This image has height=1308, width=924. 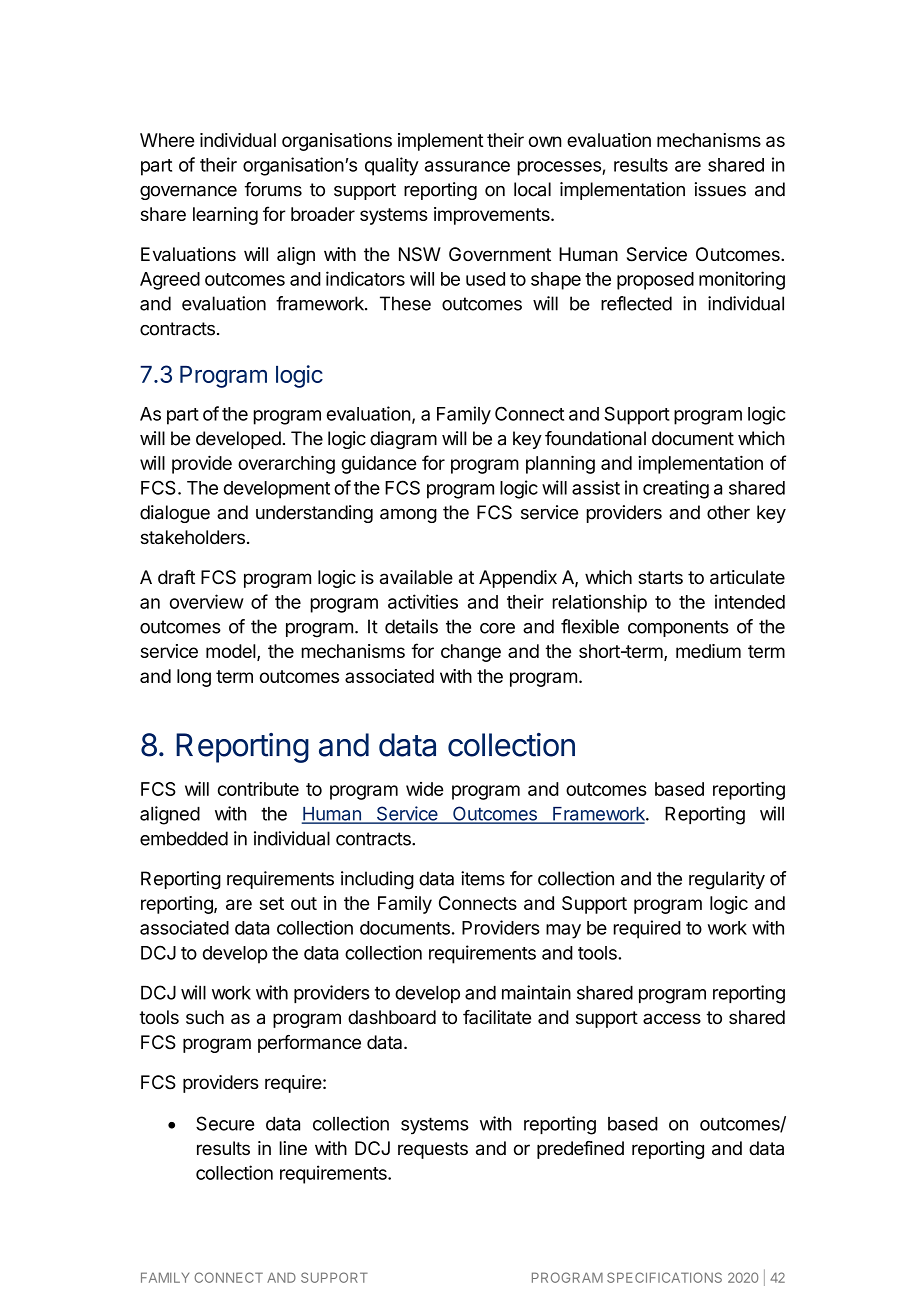 I want to click on forums, so click(x=273, y=189).
